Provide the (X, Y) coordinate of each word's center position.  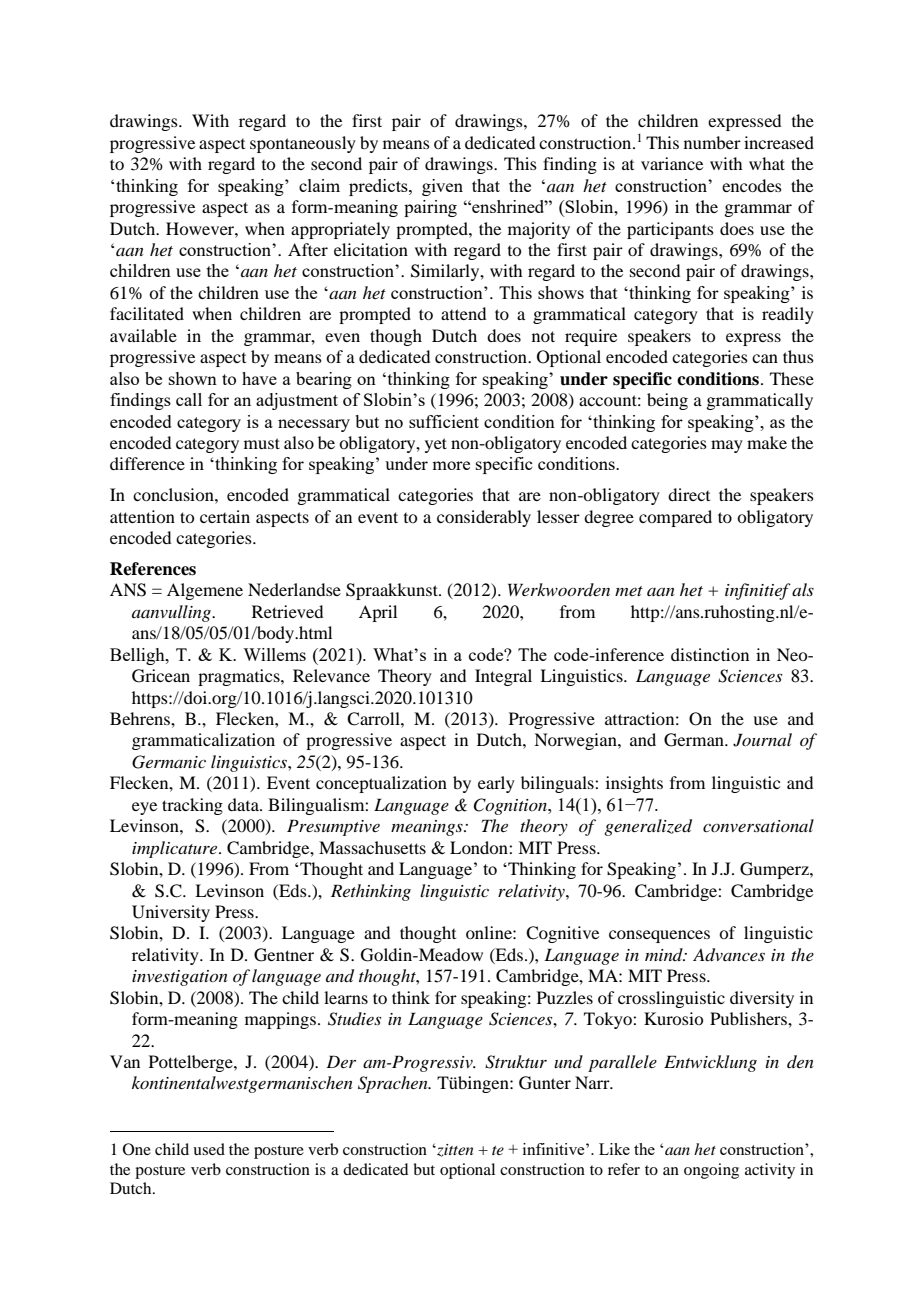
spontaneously (303, 144)
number (712, 142)
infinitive (555, 1149)
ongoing (711, 1171)
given (442, 187)
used (209, 1149)
